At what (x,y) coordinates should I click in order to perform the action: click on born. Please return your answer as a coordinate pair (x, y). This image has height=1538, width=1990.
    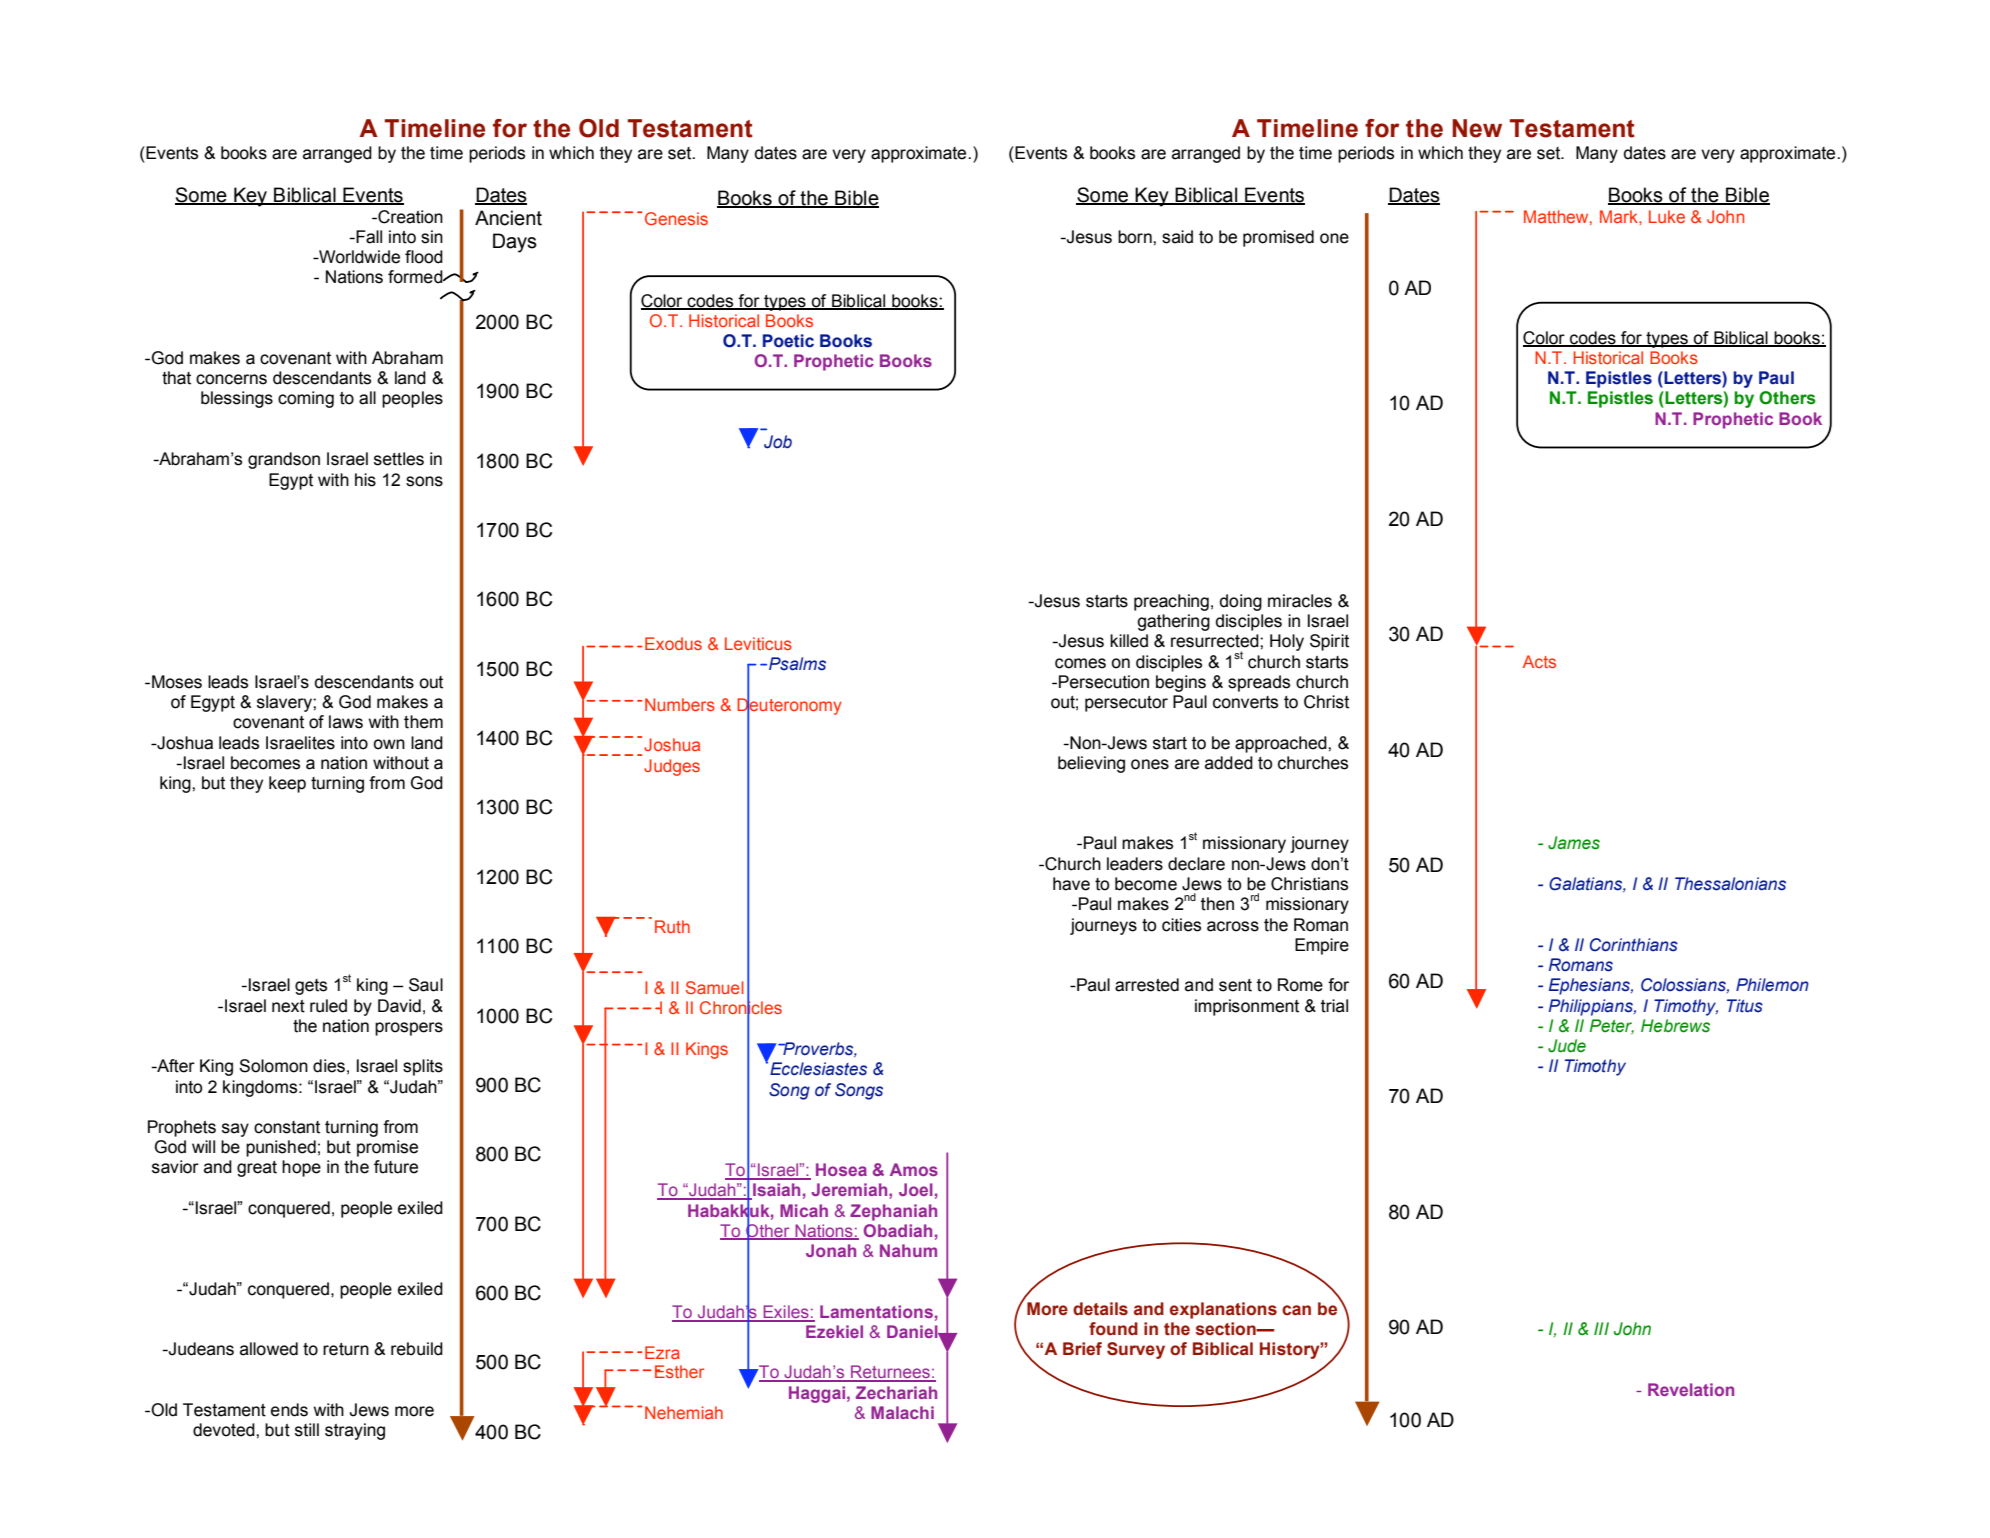
    Looking at the image, I should click on (1136, 237).
